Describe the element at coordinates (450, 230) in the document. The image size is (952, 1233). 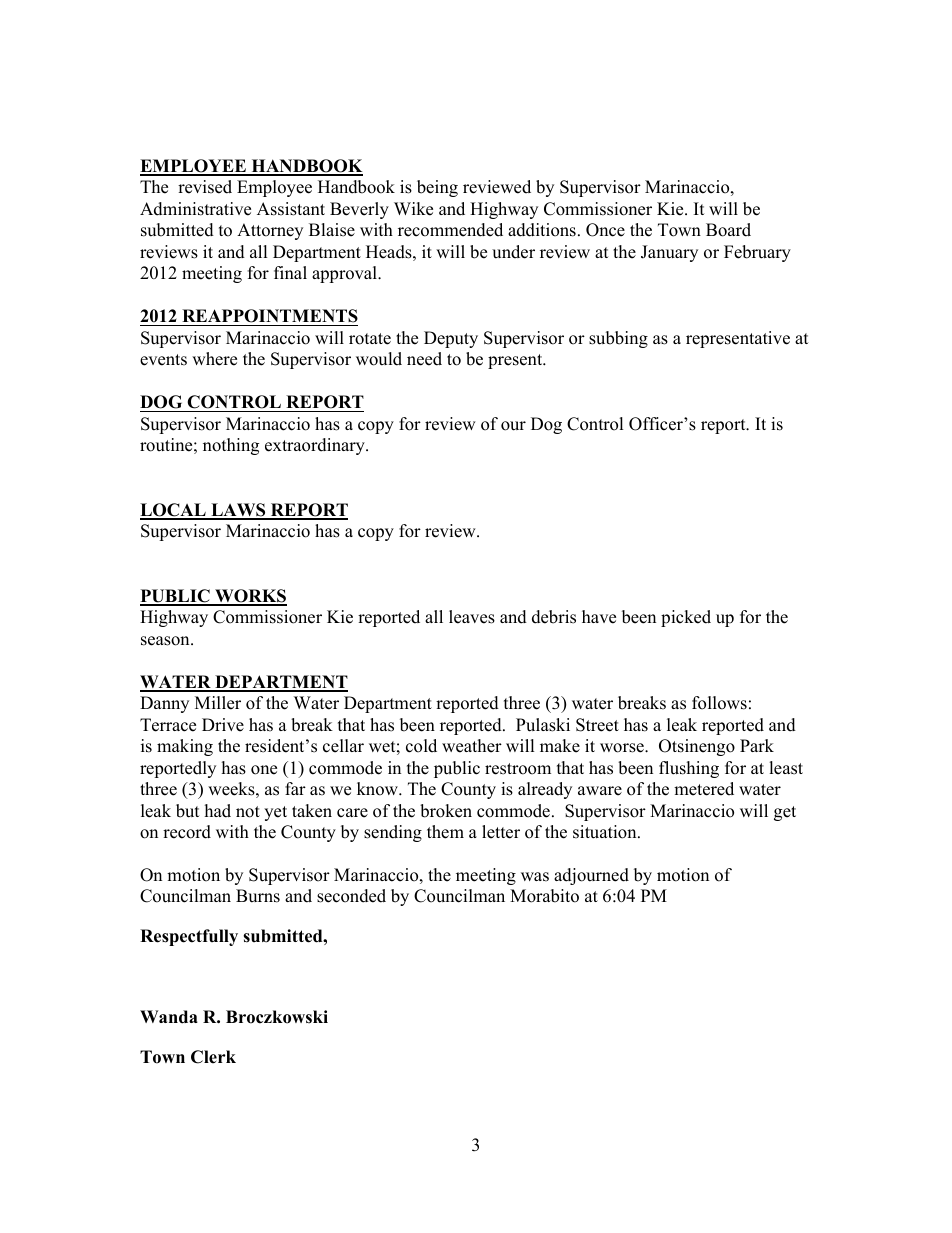
I see `recommended` at that location.
